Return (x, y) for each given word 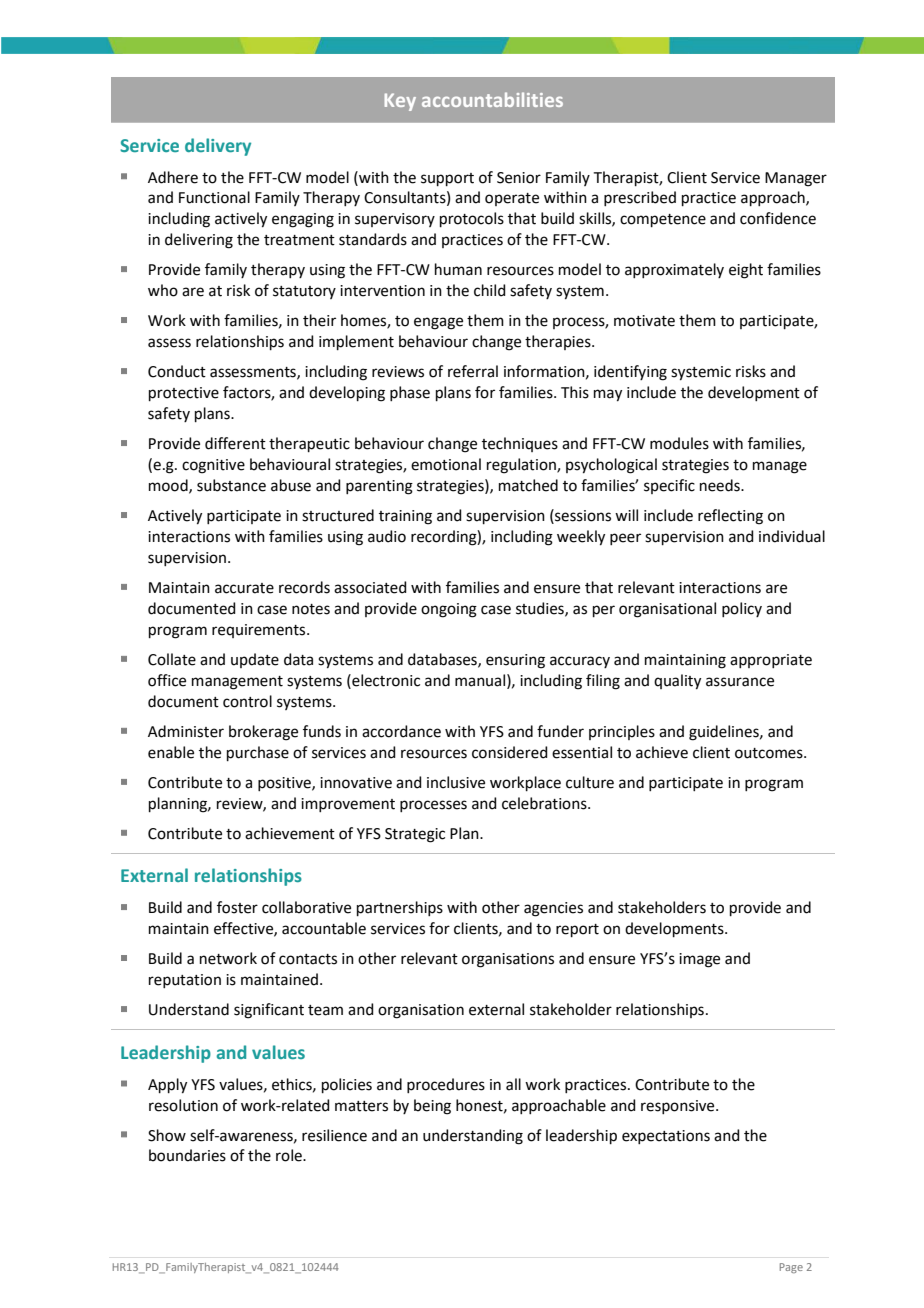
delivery (218, 147)
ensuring (515, 661)
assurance (740, 682)
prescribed (640, 198)
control (247, 701)
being (432, 1107)
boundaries (187, 1155)
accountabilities (492, 99)
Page (791, 1268)
